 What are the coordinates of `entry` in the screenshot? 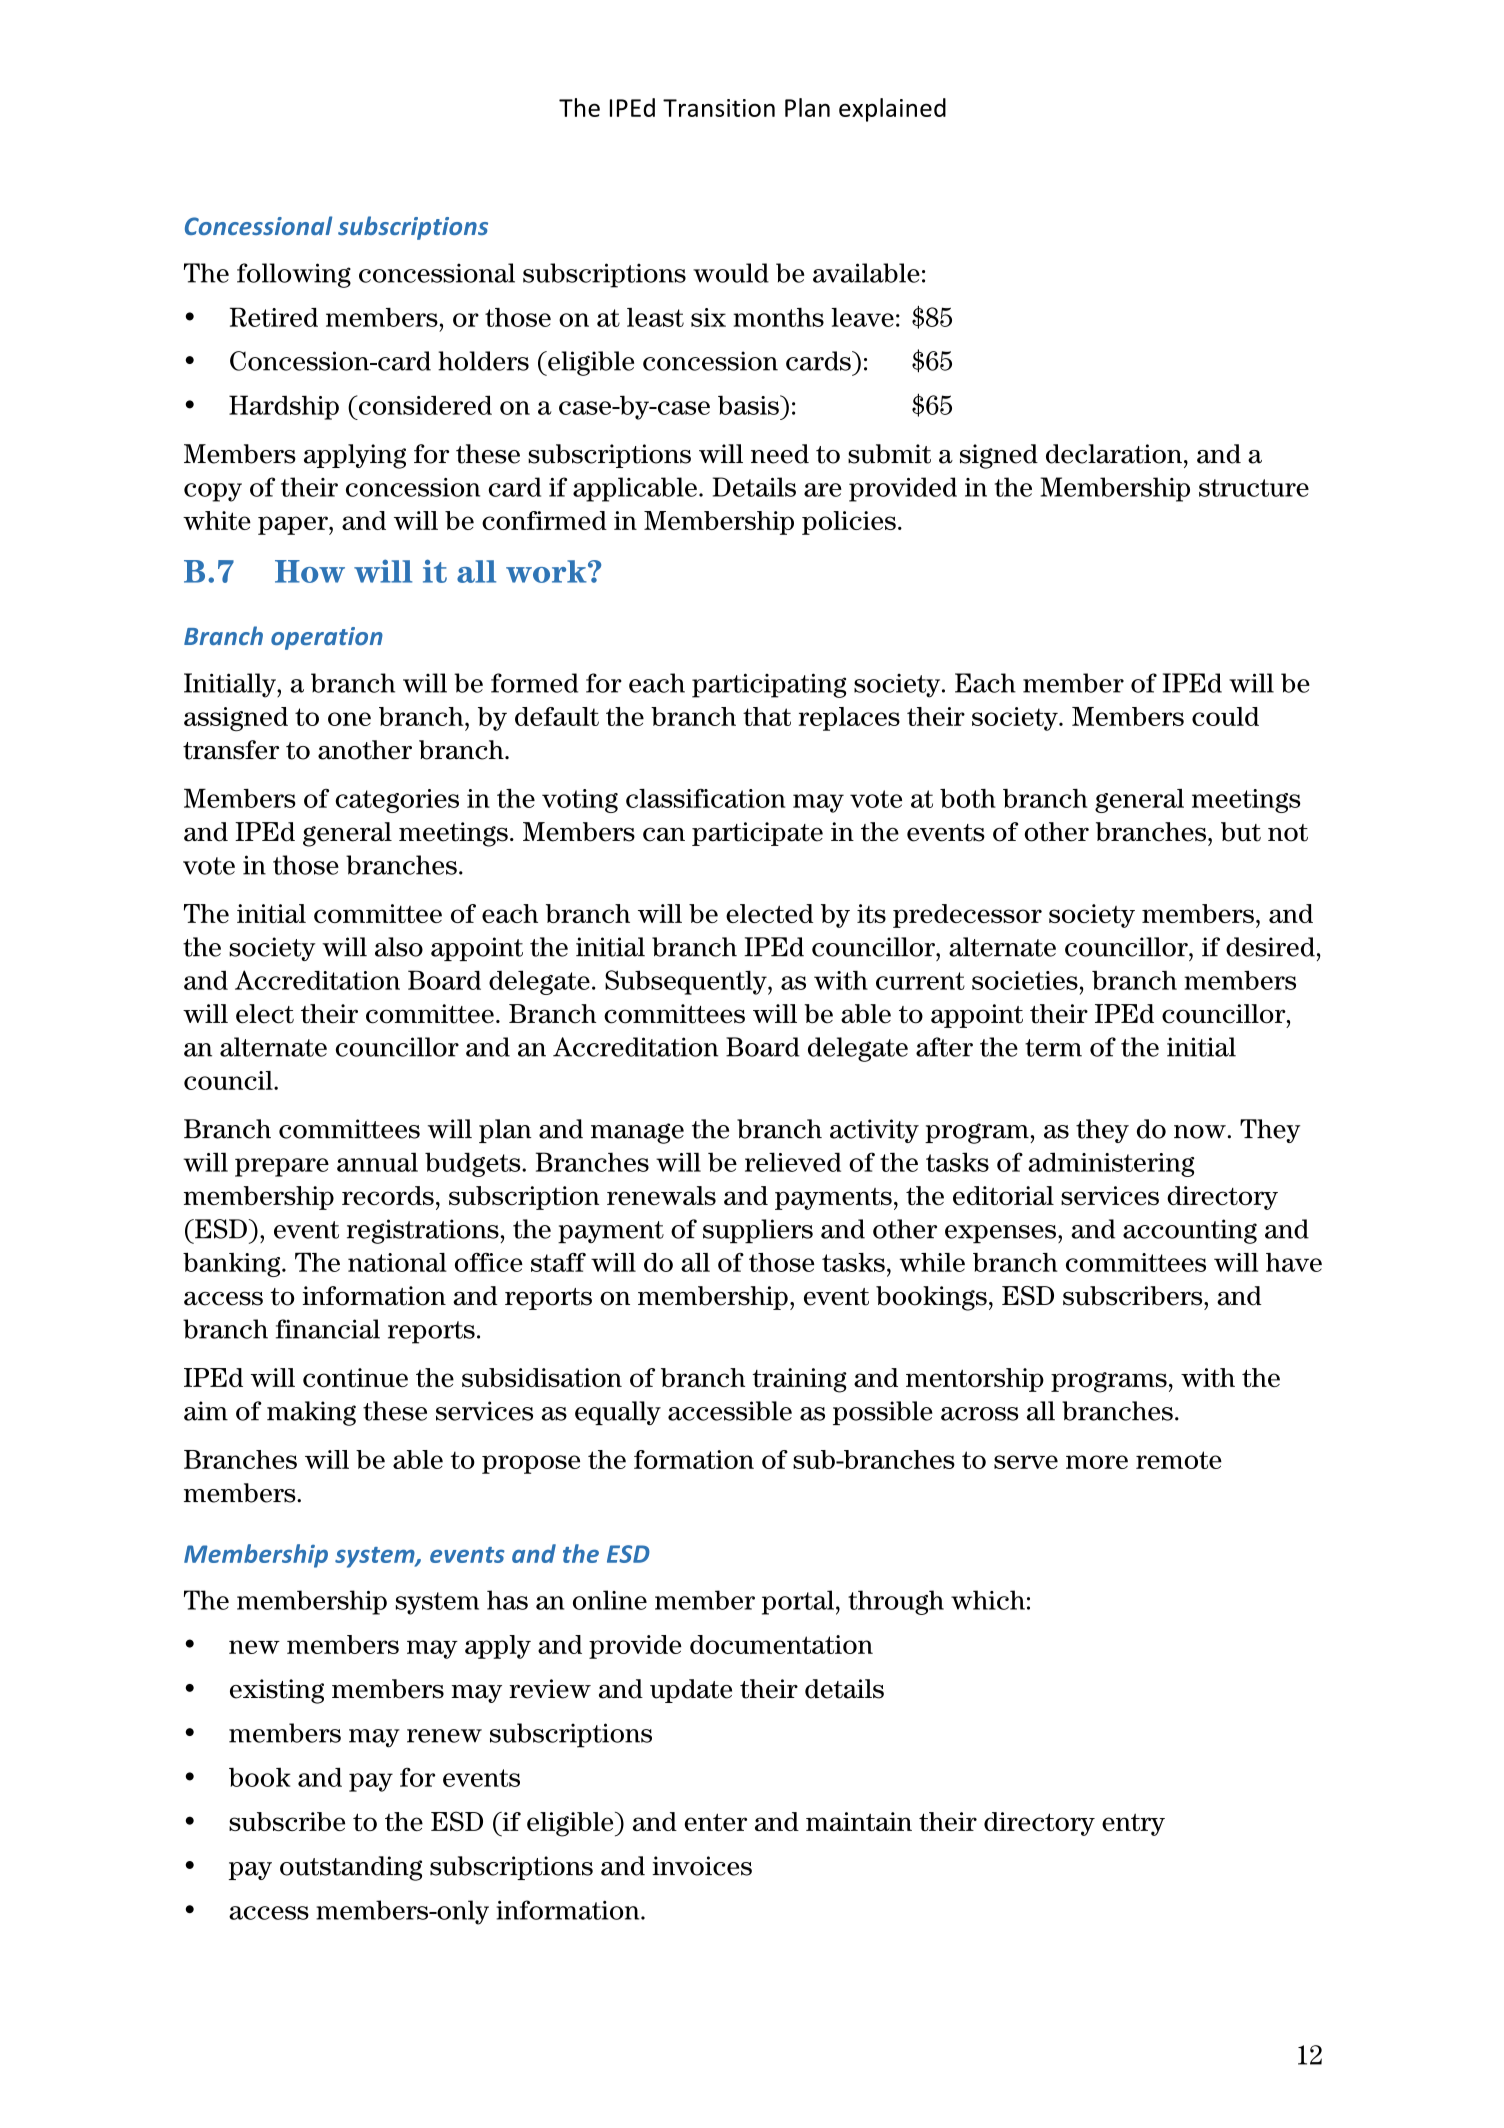 It's located at (1133, 1825).
